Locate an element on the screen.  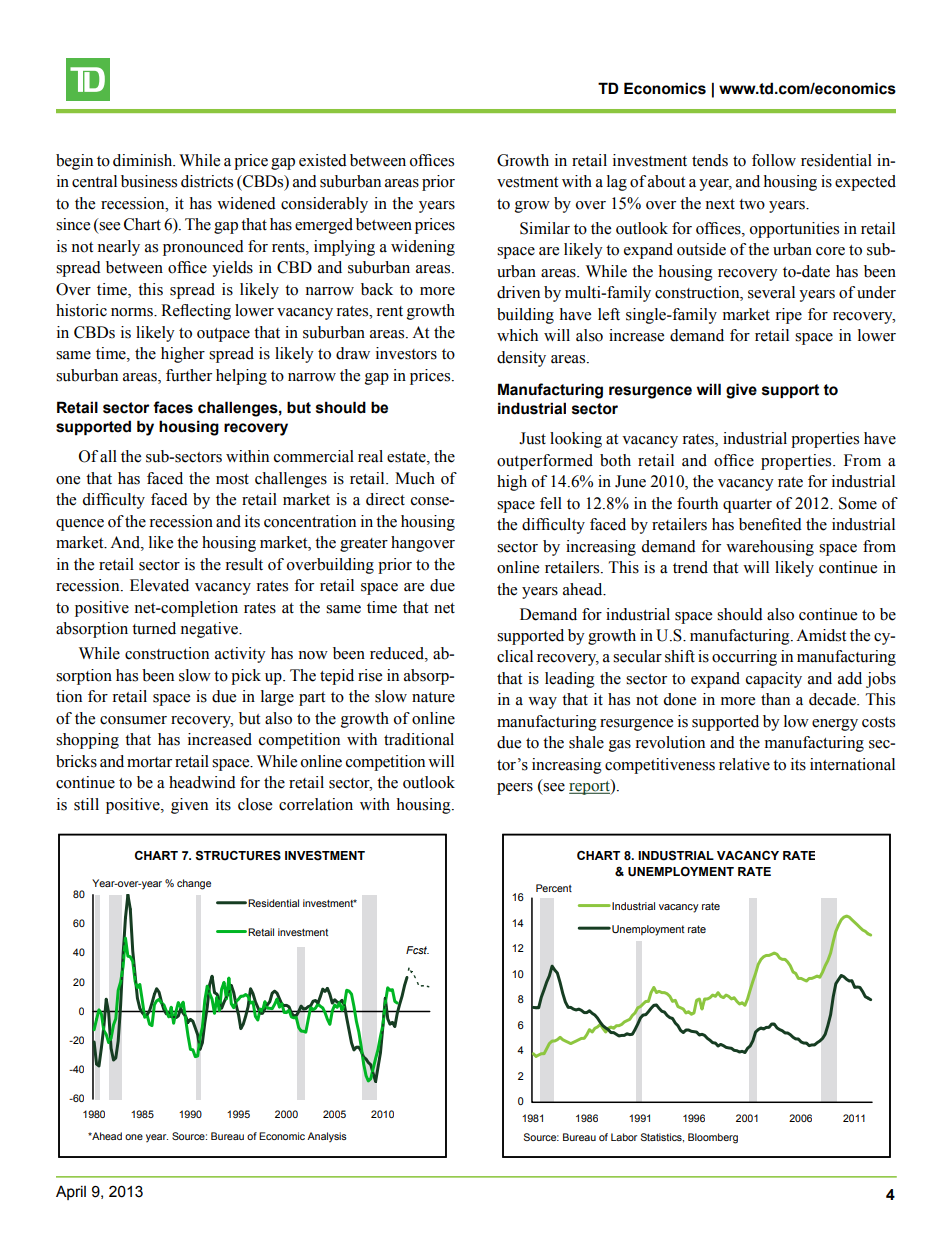
peers is located at coordinates (515, 789).
